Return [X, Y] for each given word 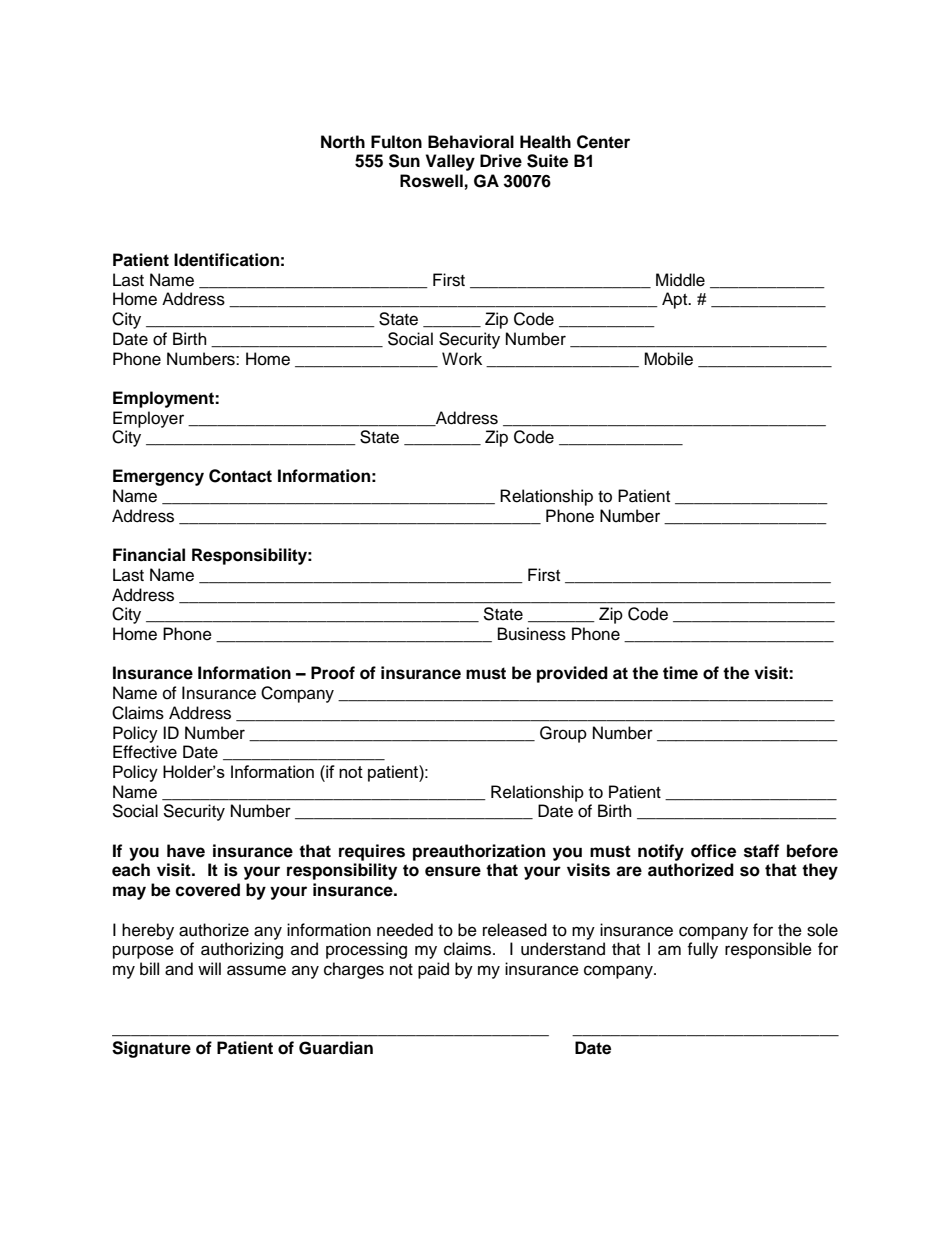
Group [563, 734]
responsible [768, 950]
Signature [151, 1049]
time [680, 673]
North [343, 142]
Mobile [668, 359]
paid [433, 970]
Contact [240, 476]
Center [603, 142]
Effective [145, 752]
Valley [450, 162]
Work [462, 359]
